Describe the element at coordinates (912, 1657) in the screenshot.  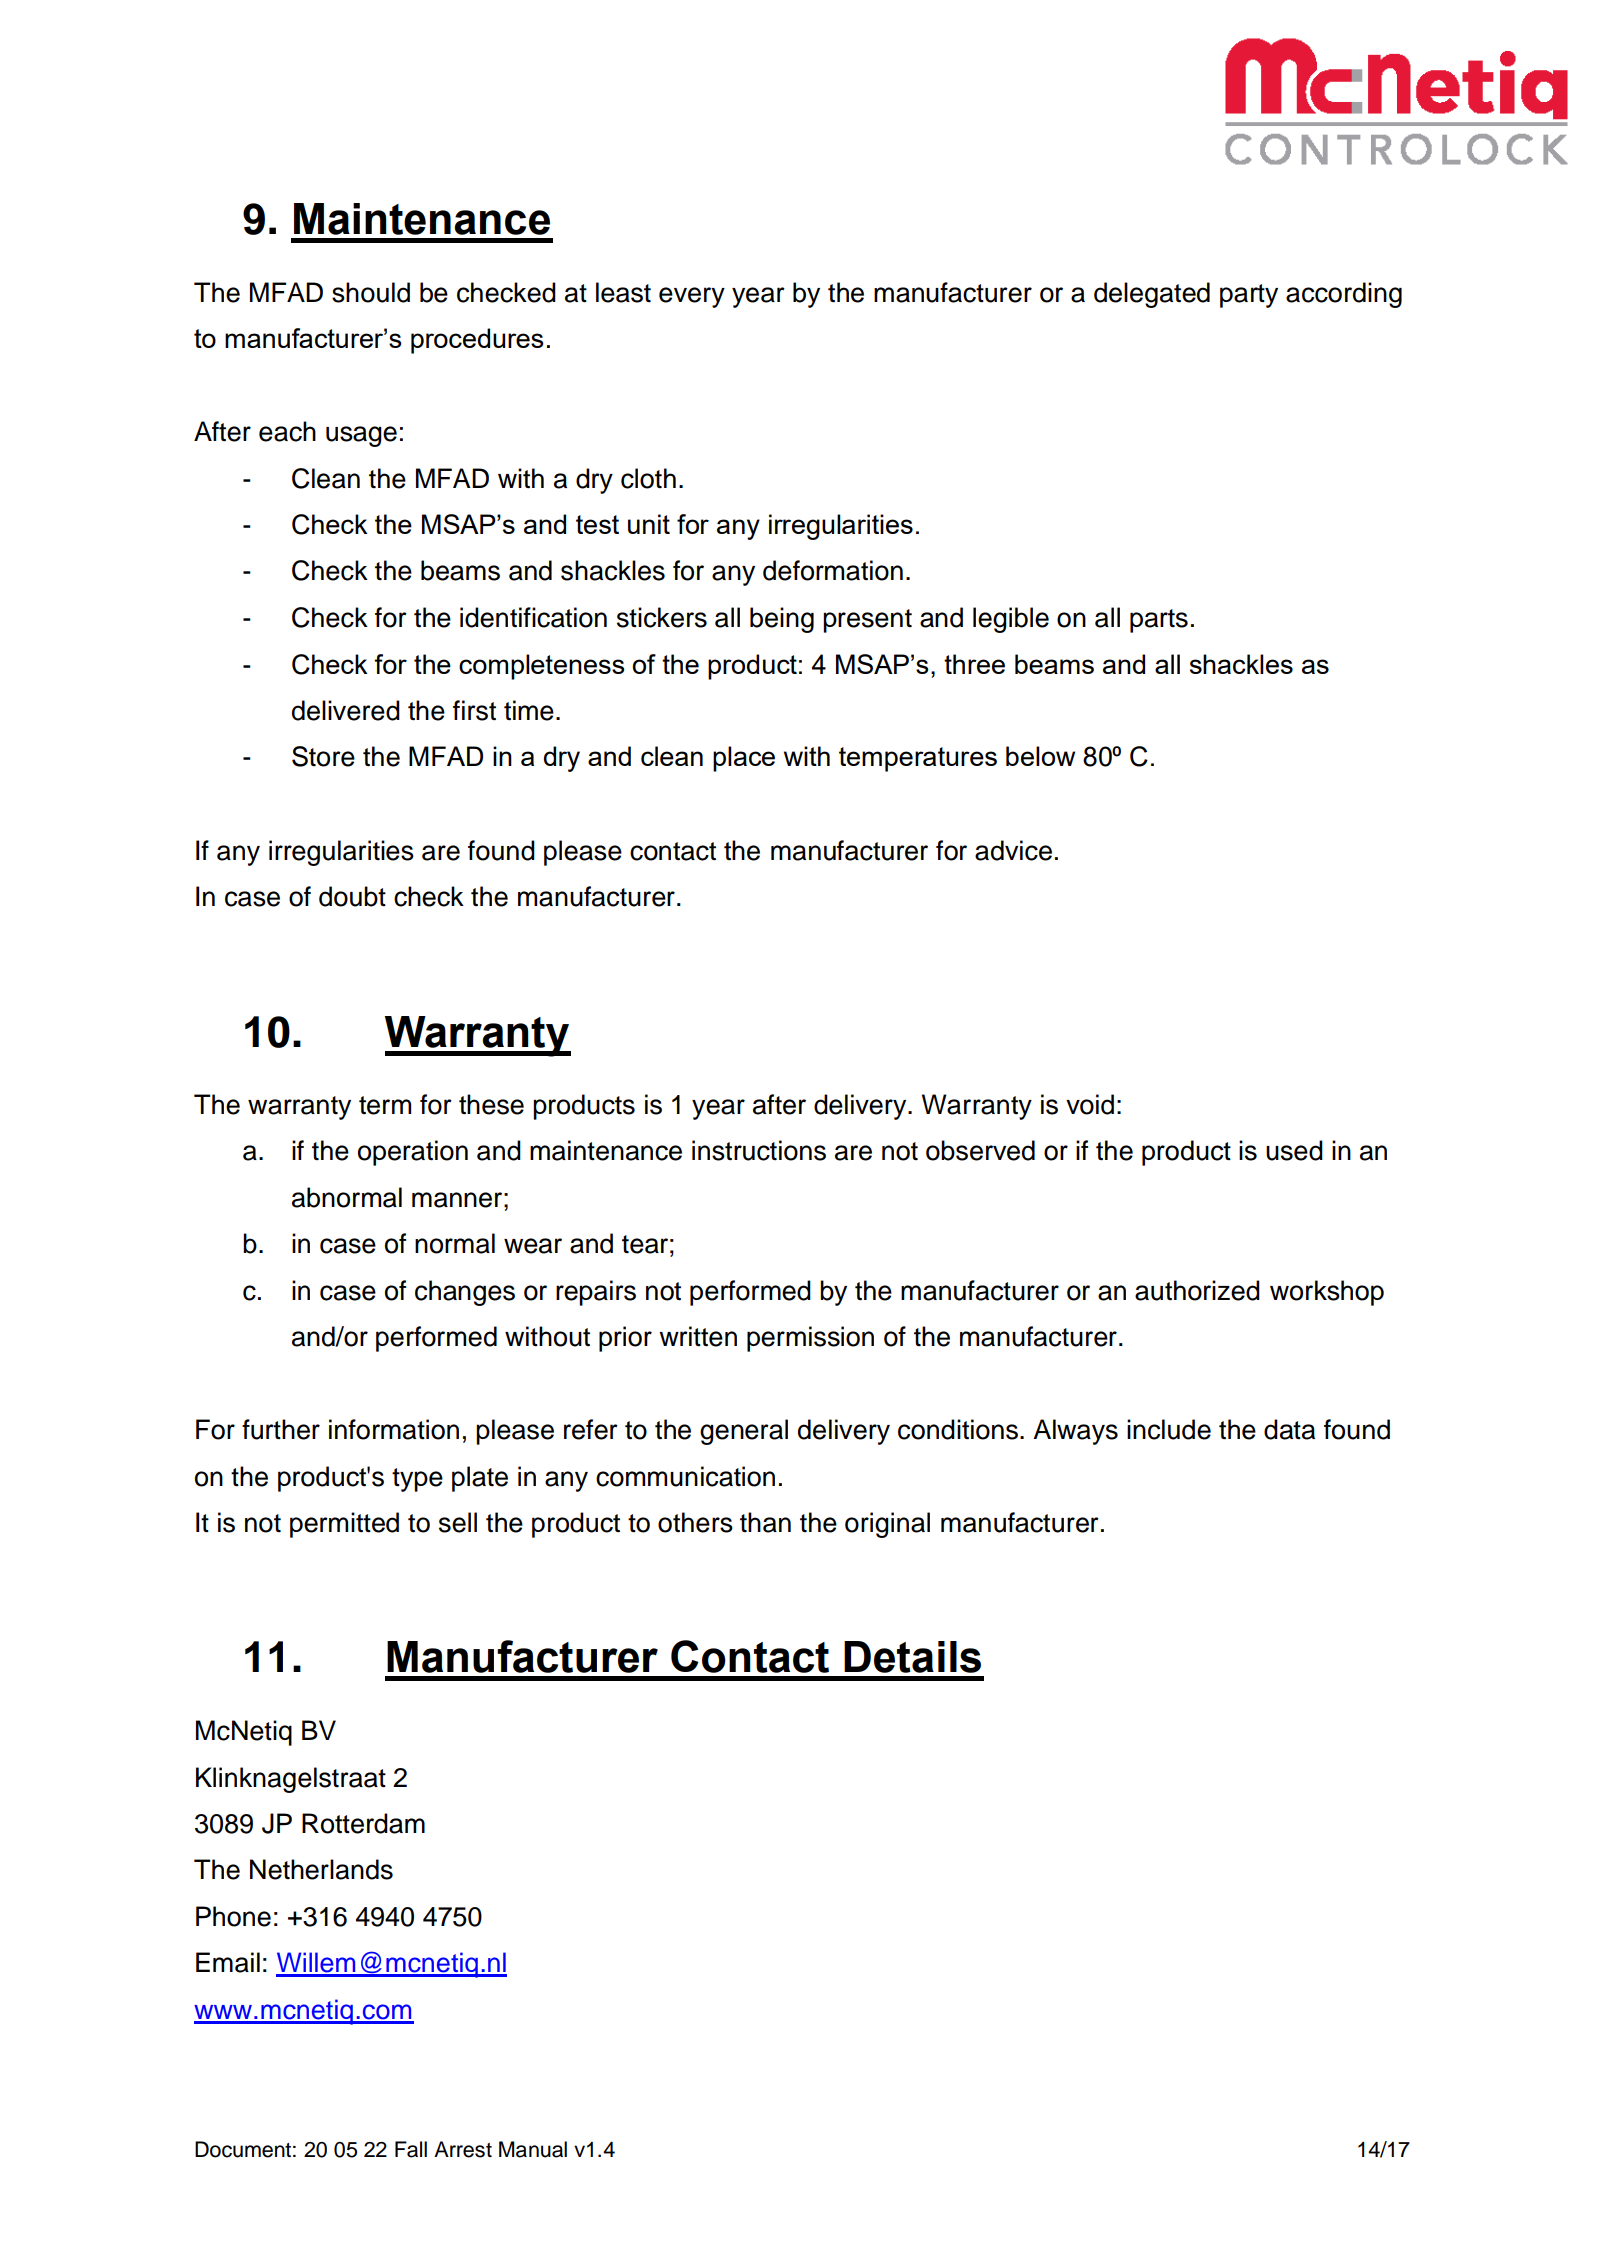
I see `Details` at that location.
